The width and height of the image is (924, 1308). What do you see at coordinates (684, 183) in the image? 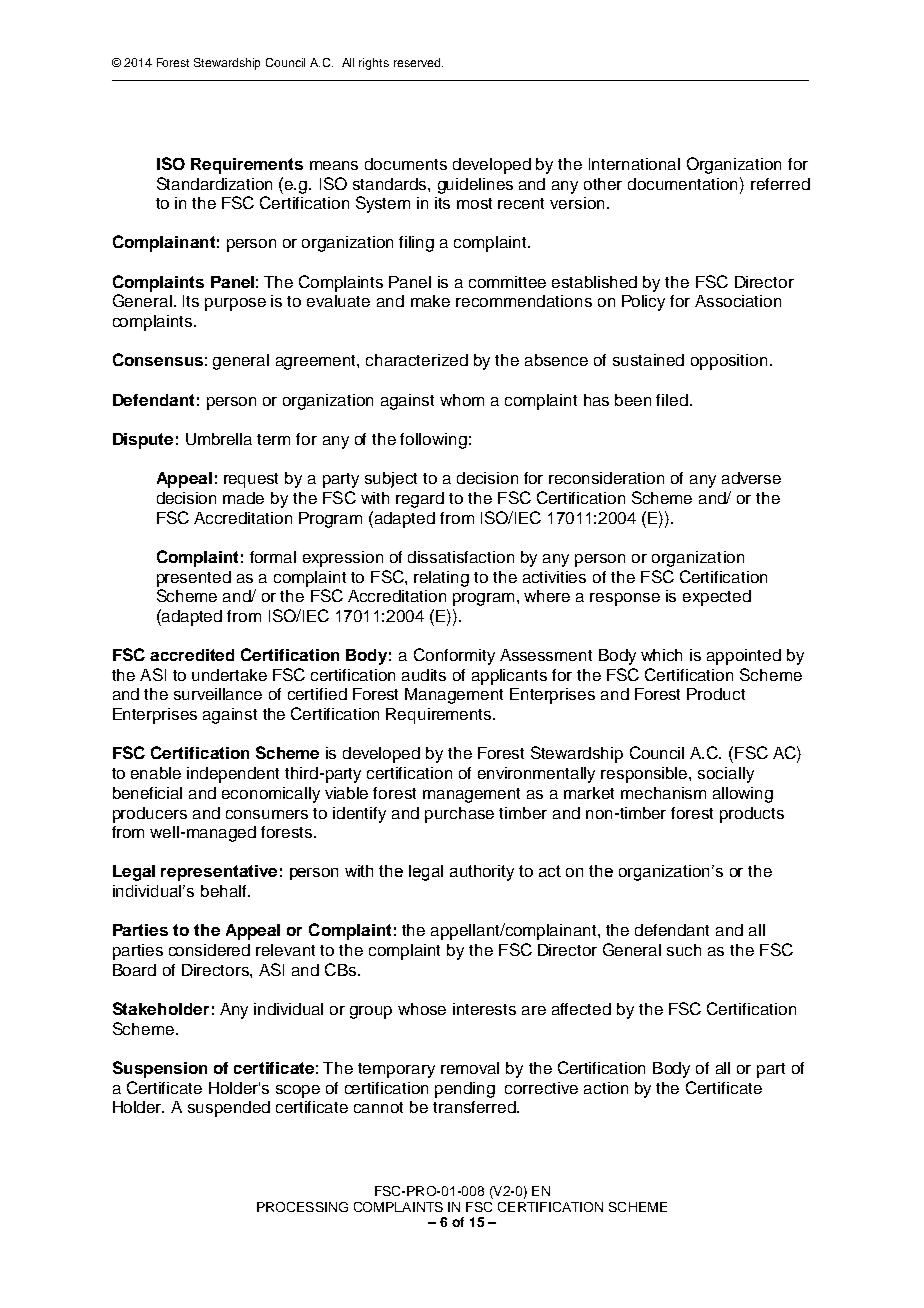
I see `documentation` at bounding box center [684, 183].
